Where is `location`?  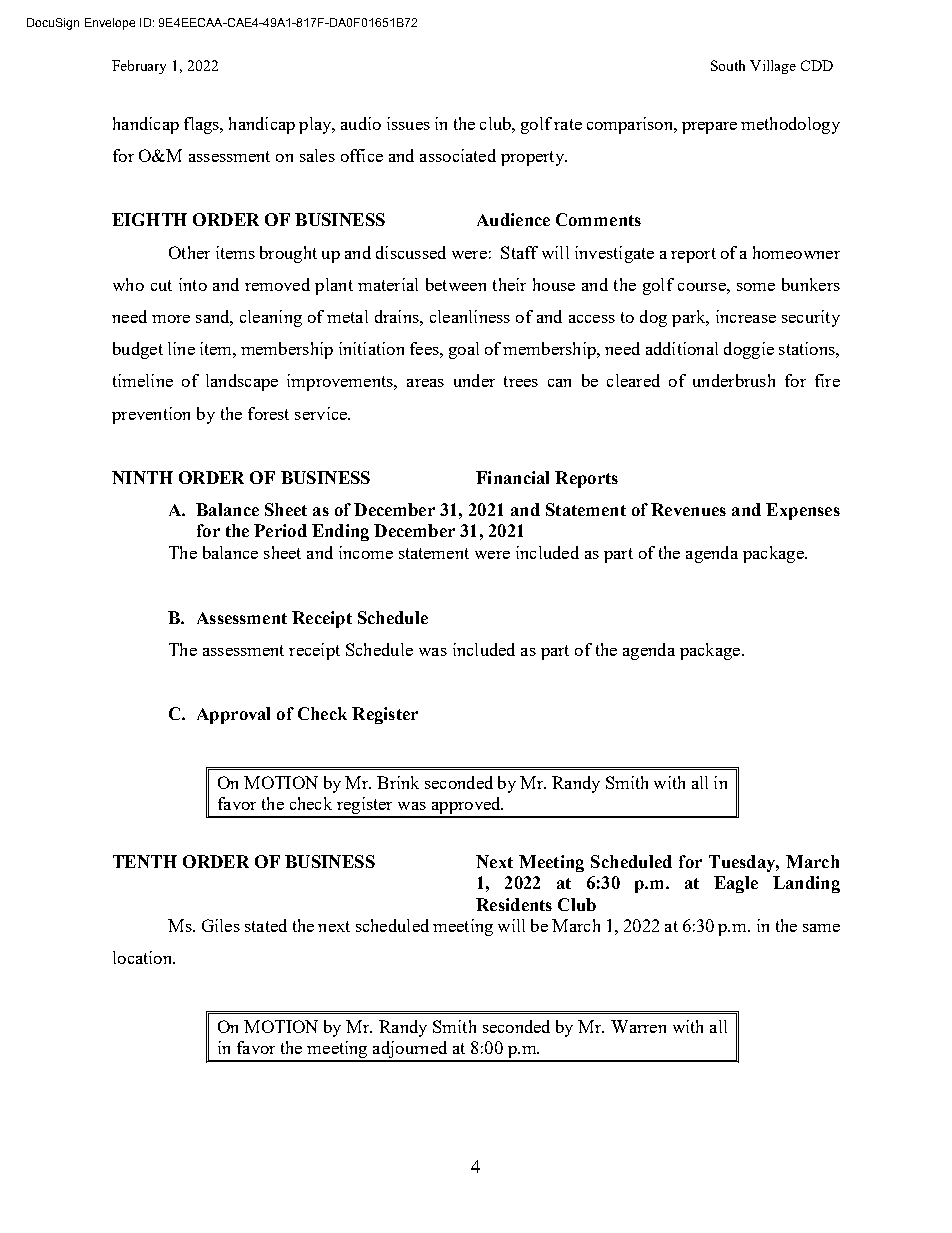
location is located at coordinates (144, 957).
